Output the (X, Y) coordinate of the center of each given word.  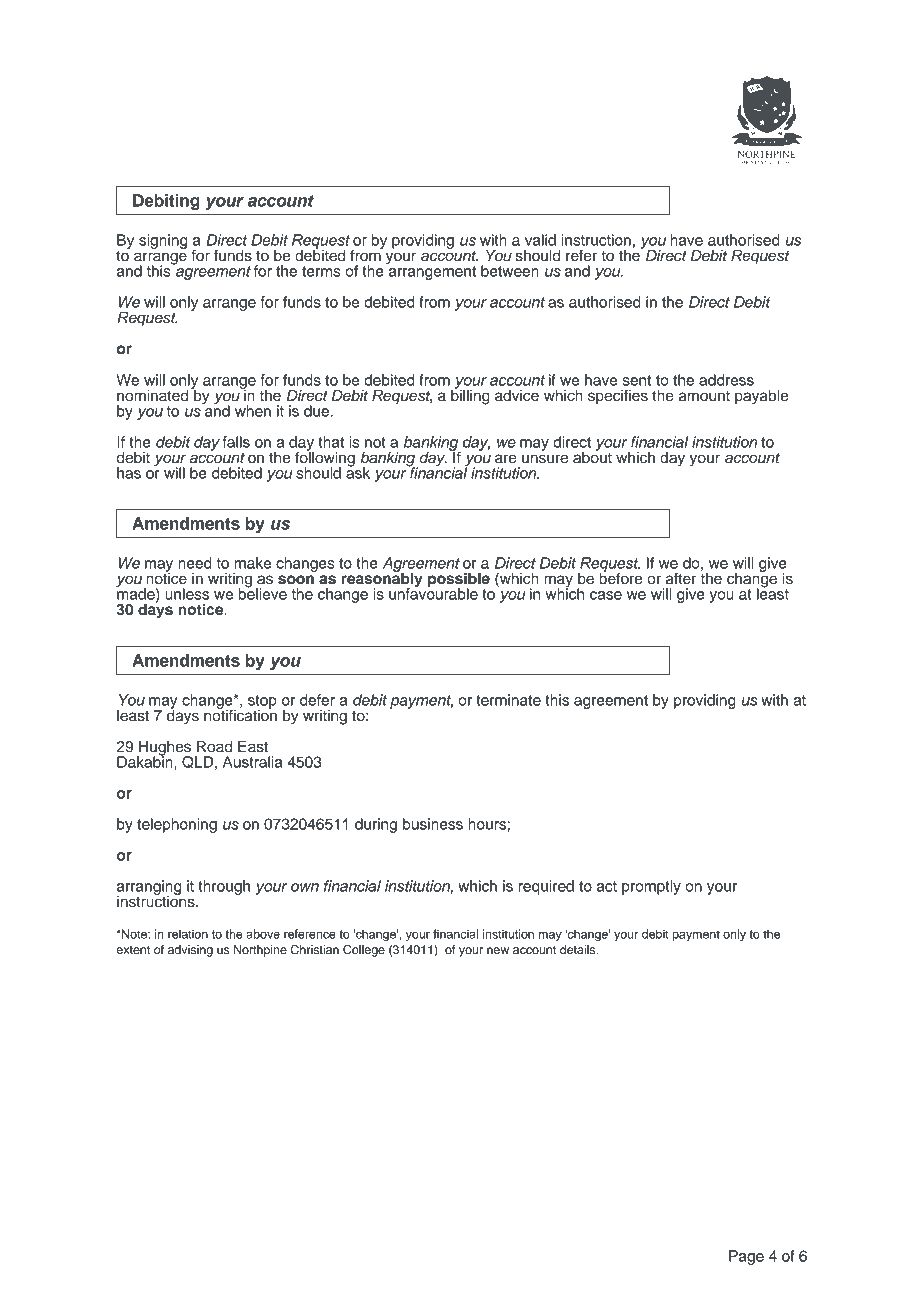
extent (133, 950)
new (498, 950)
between (510, 271)
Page (746, 1257)
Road (214, 747)
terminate (508, 700)
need (195, 563)
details (579, 949)
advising (190, 951)
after (681, 578)
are (506, 459)
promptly (651, 887)
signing (163, 241)
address (726, 380)
